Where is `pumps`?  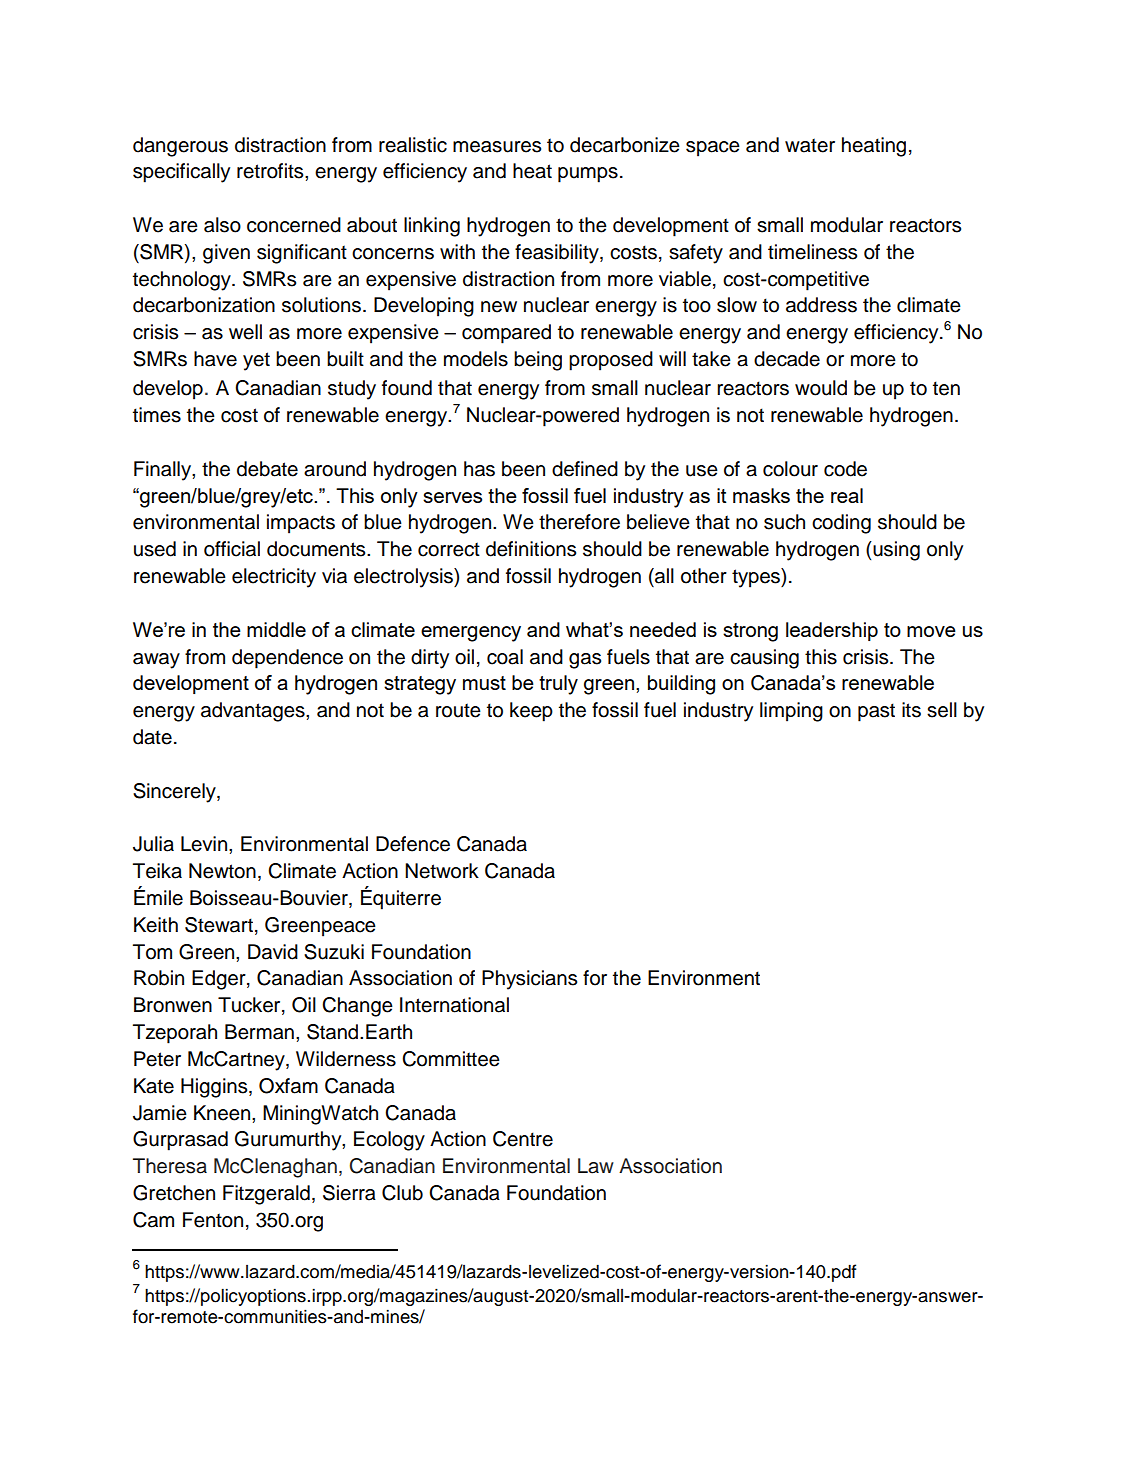
pumps is located at coordinates (588, 175).
